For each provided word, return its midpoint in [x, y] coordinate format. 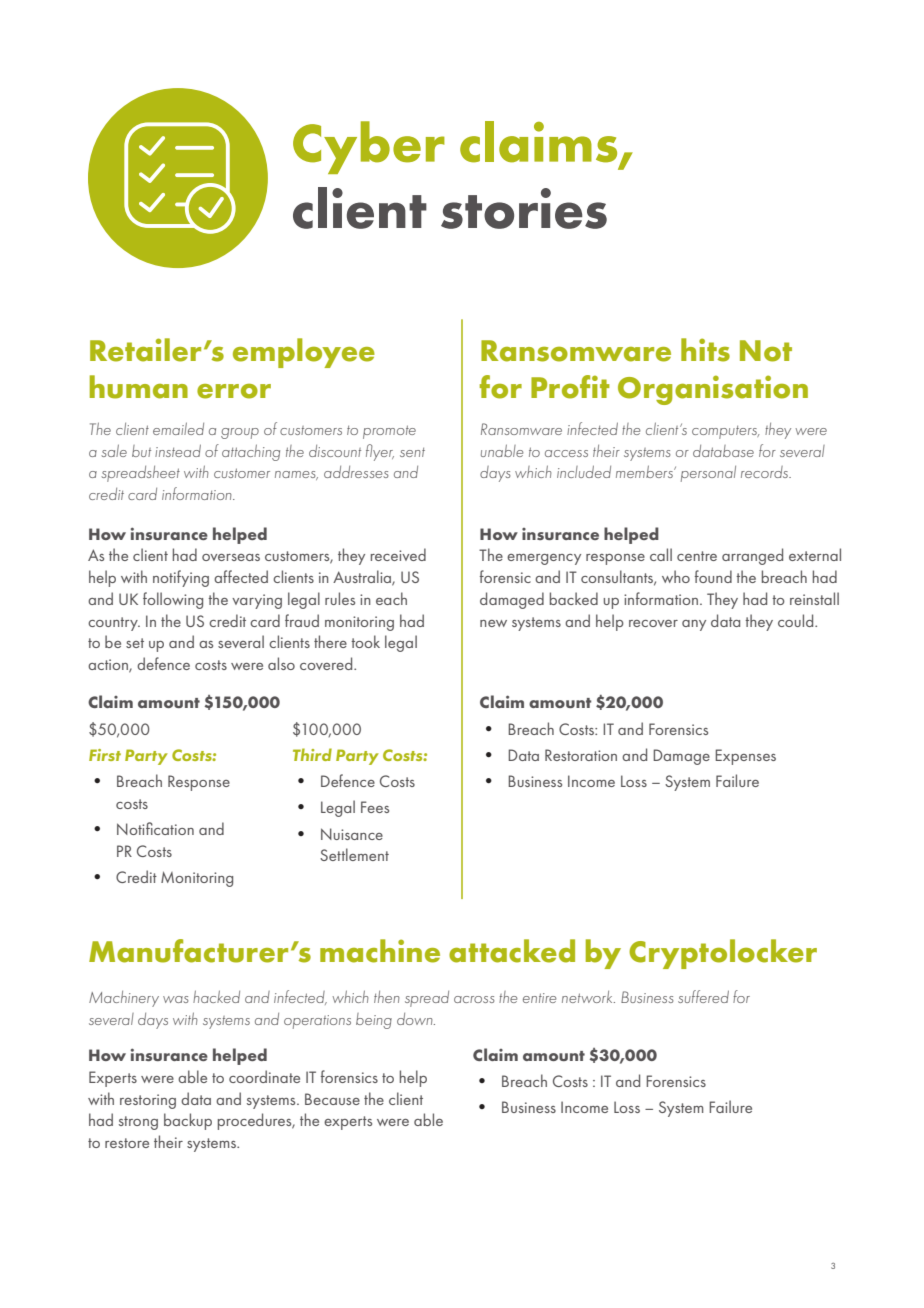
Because [332, 1099]
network [588, 997]
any [694, 625]
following [173, 600]
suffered [703, 996]
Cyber [369, 147]
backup [188, 1121]
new [493, 623]
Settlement [354, 854]
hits [705, 350]
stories [524, 208]
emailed [178, 428]
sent [412, 452]
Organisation [713, 390]
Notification [155, 828]
